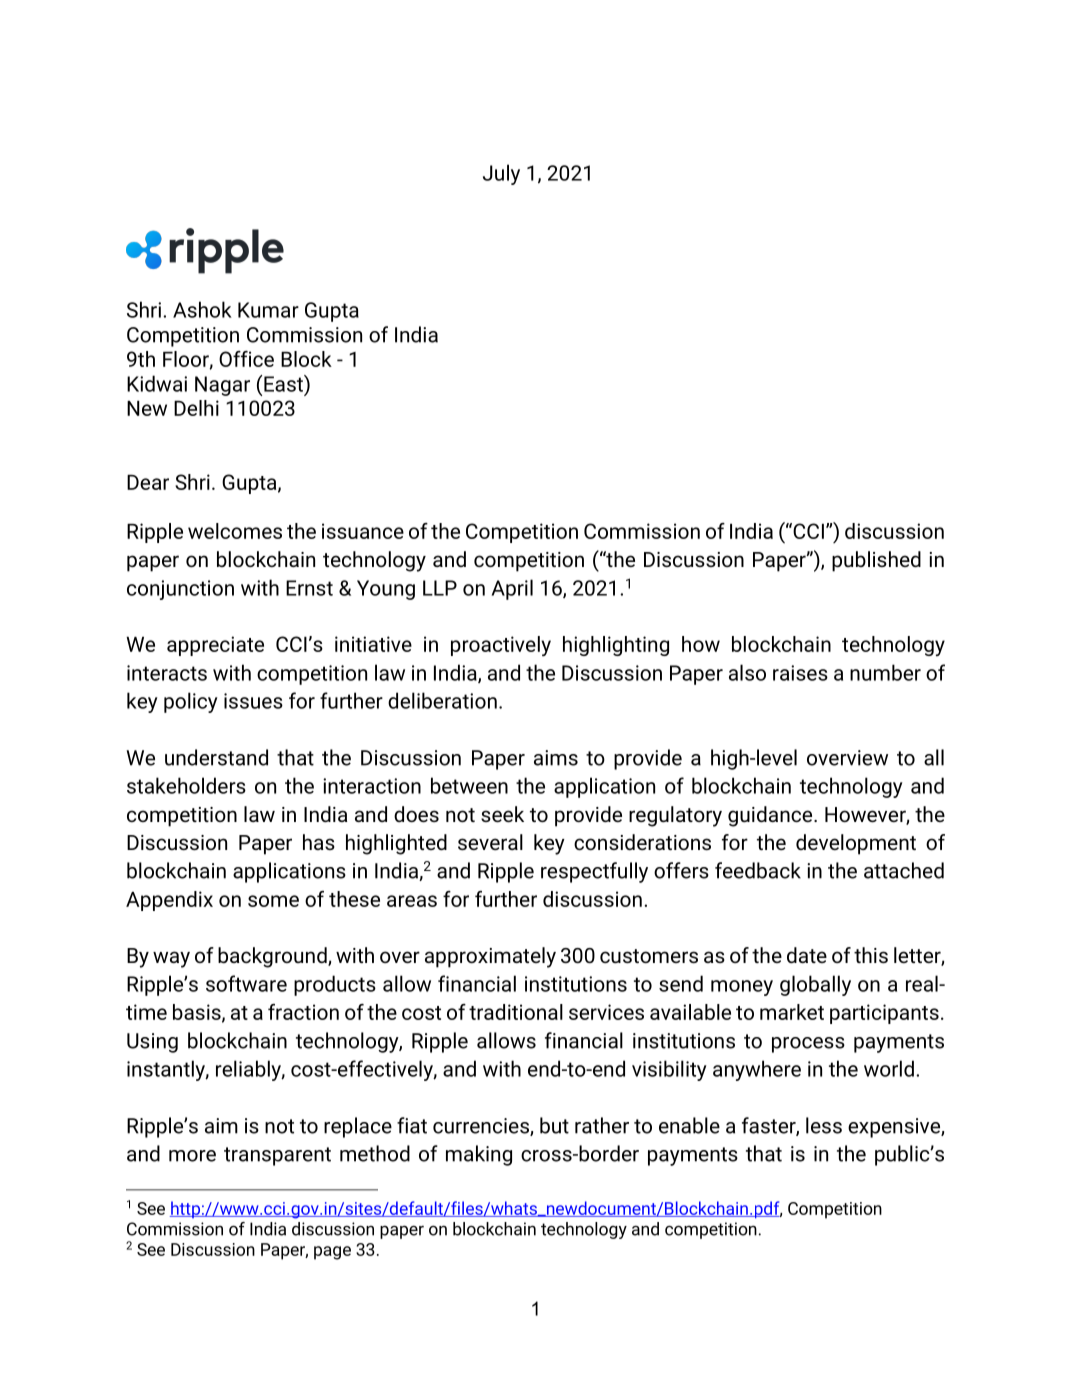 The image size is (1071, 1386). Describe the element at coordinates (235, 531) in the screenshot. I see `welcomes` at that location.
